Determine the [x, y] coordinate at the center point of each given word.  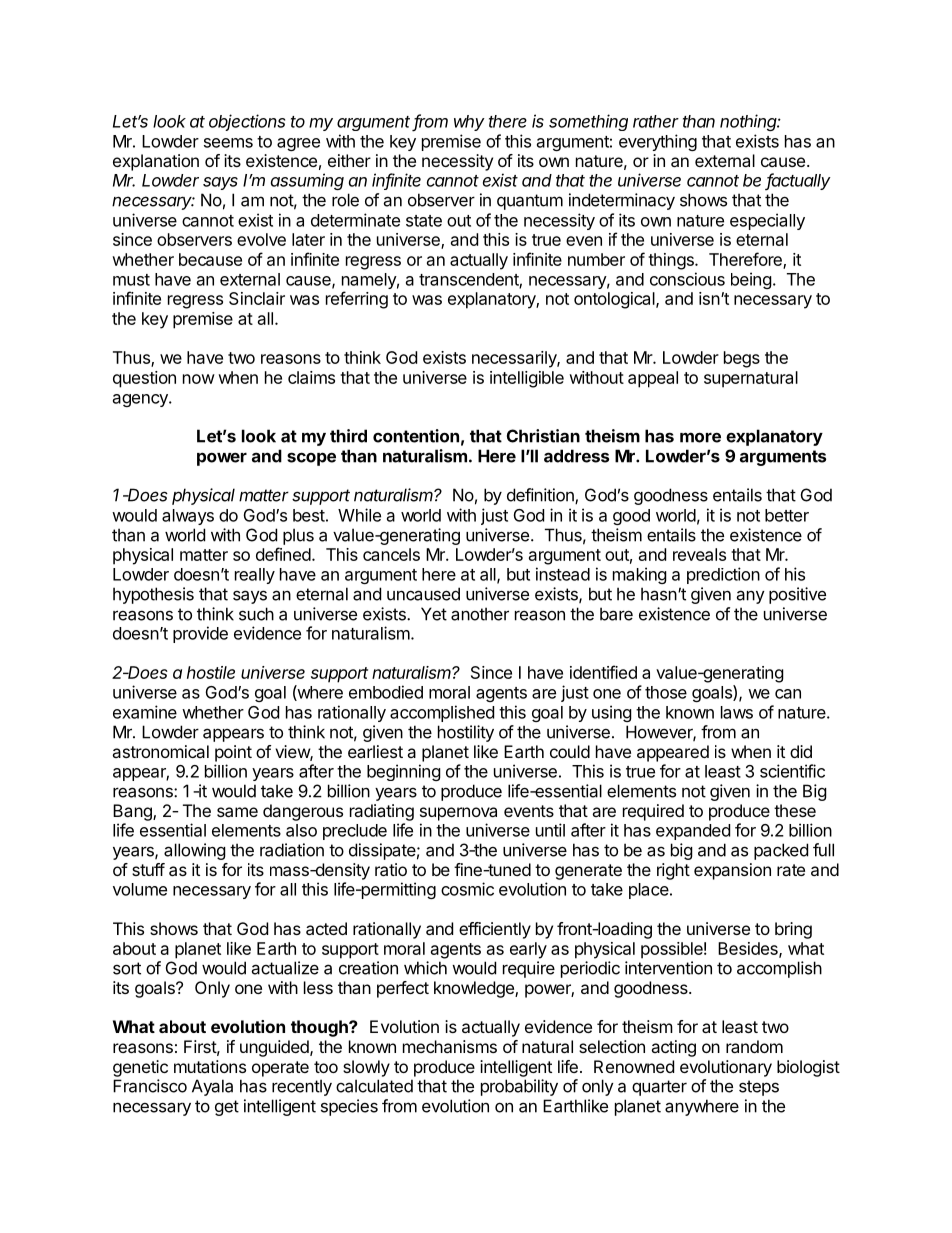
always [188, 517]
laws [737, 712]
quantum [530, 202]
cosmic [467, 889]
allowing [195, 851]
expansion [732, 871]
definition [541, 496]
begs [742, 359]
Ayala [212, 1087]
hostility [466, 733]
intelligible [527, 379]
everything [658, 142]
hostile [211, 672]
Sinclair [257, 298]
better [787, 515]
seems [228, 143]
